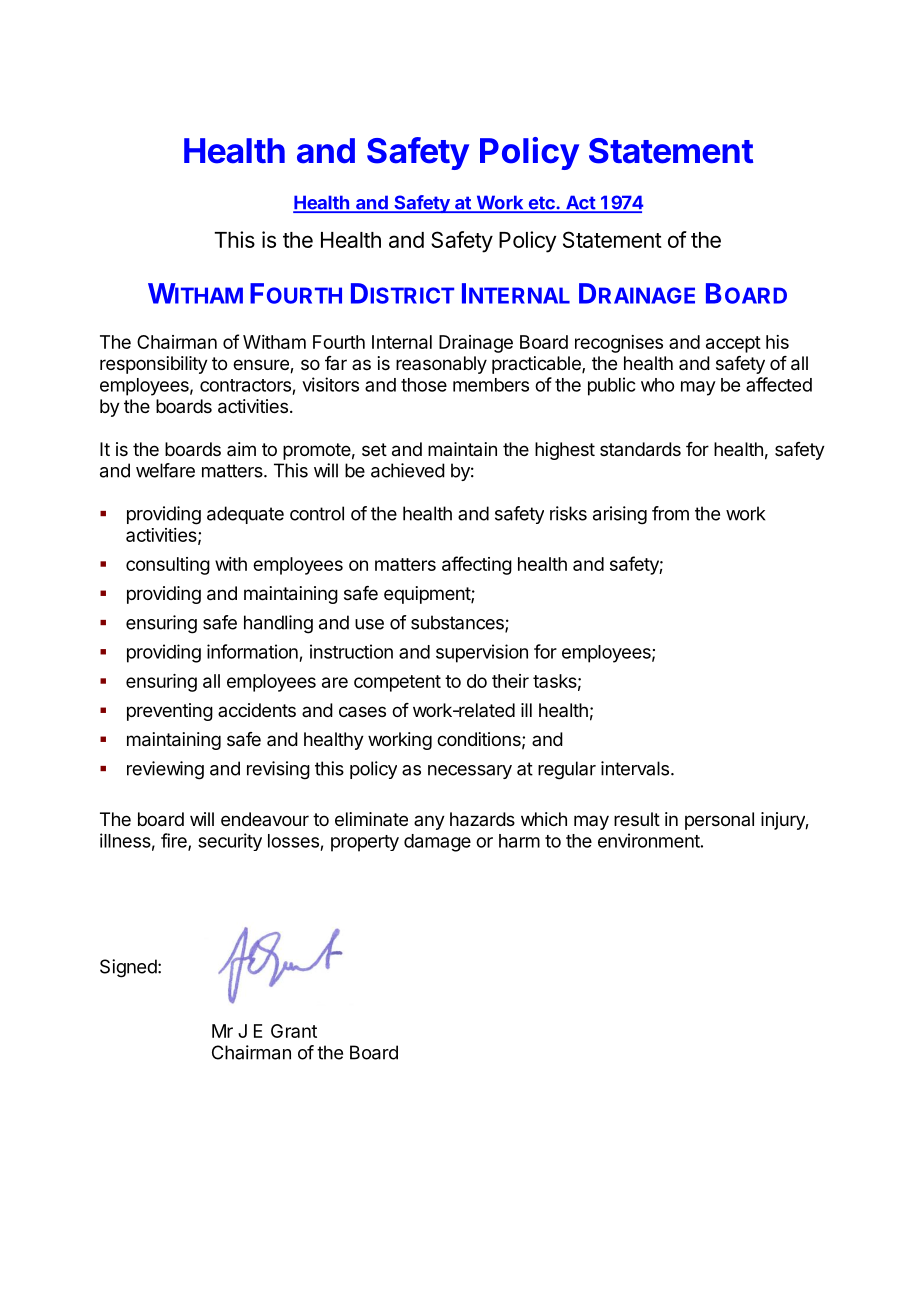  I want to click on responsibility, so click(154, 365).
